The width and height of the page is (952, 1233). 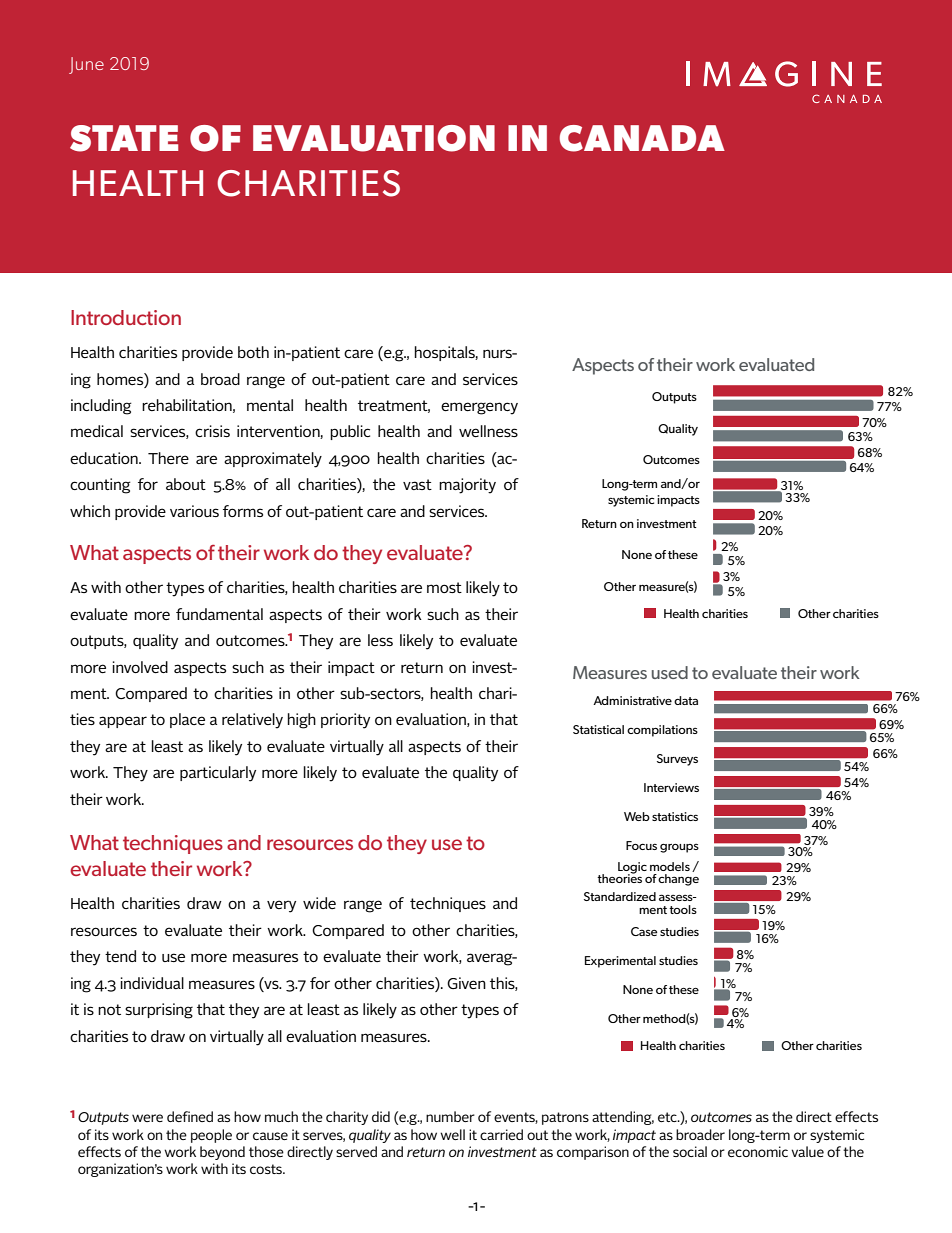 What do you see at coordinates (642, 138) in the page?
I see `CANADA` at bounding box center [642, 138].
